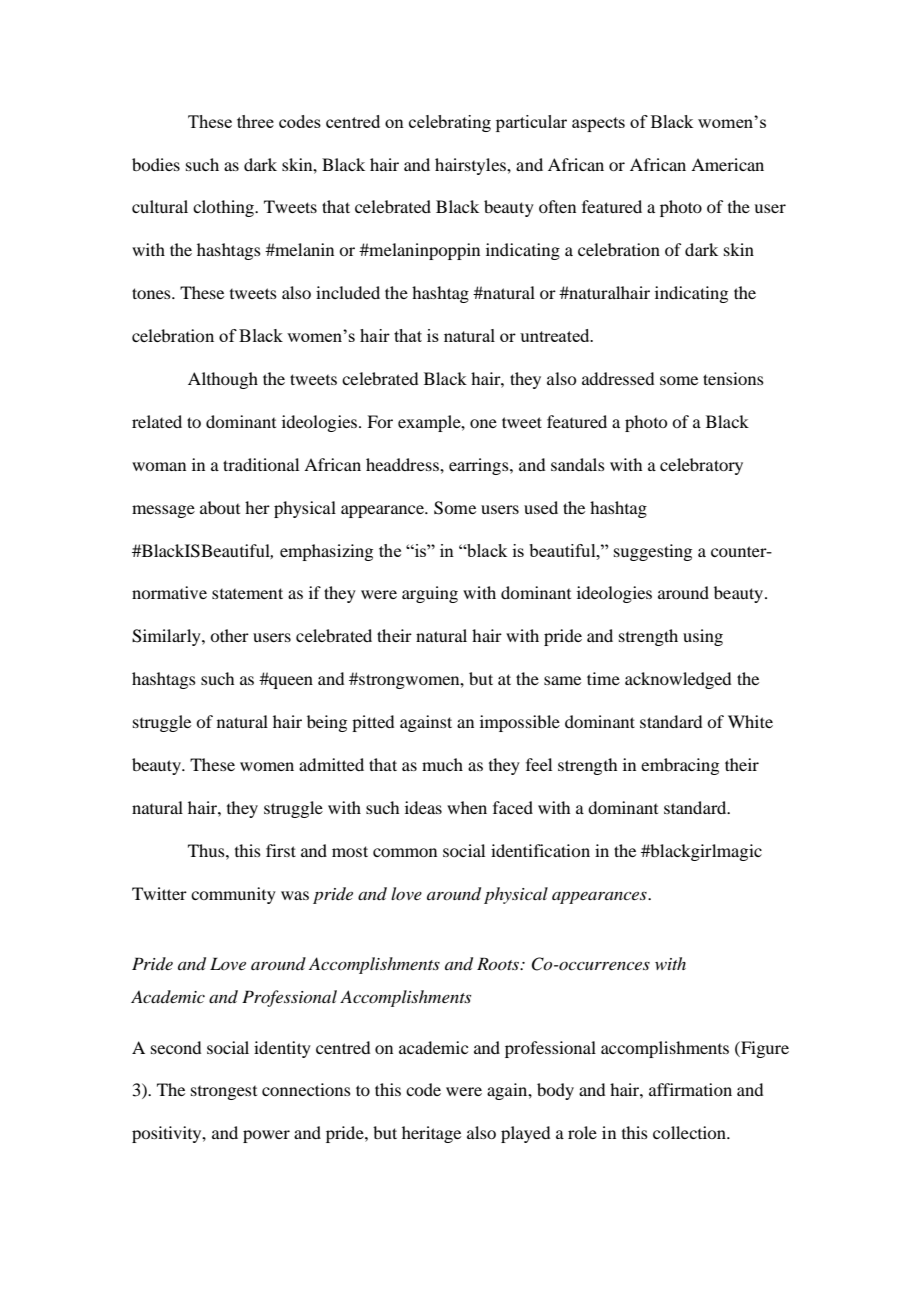 The width and height of the screenshot is (924, 1308). I want to click on three, so click(255, 121).
